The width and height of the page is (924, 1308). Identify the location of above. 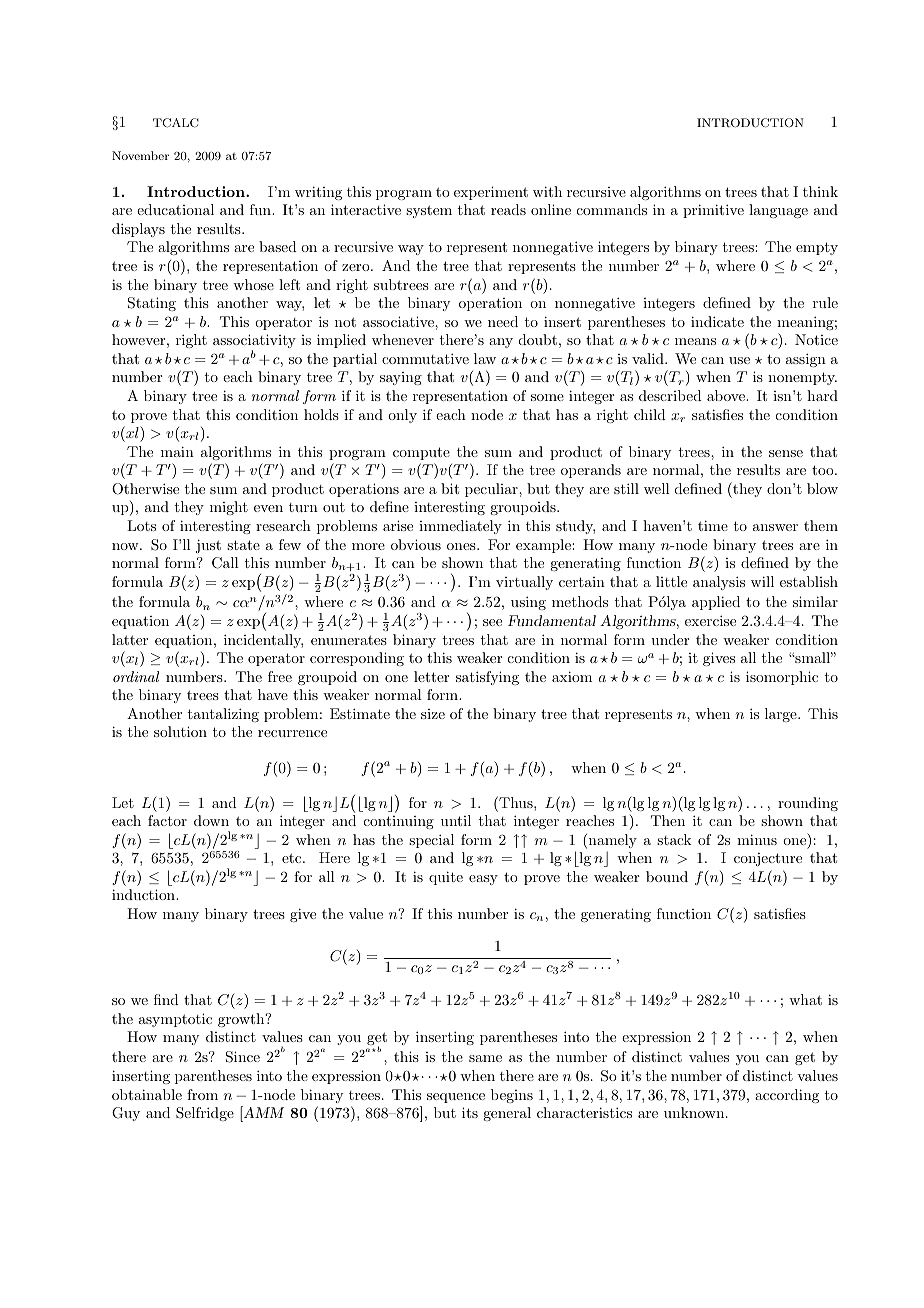
(727, 395).
